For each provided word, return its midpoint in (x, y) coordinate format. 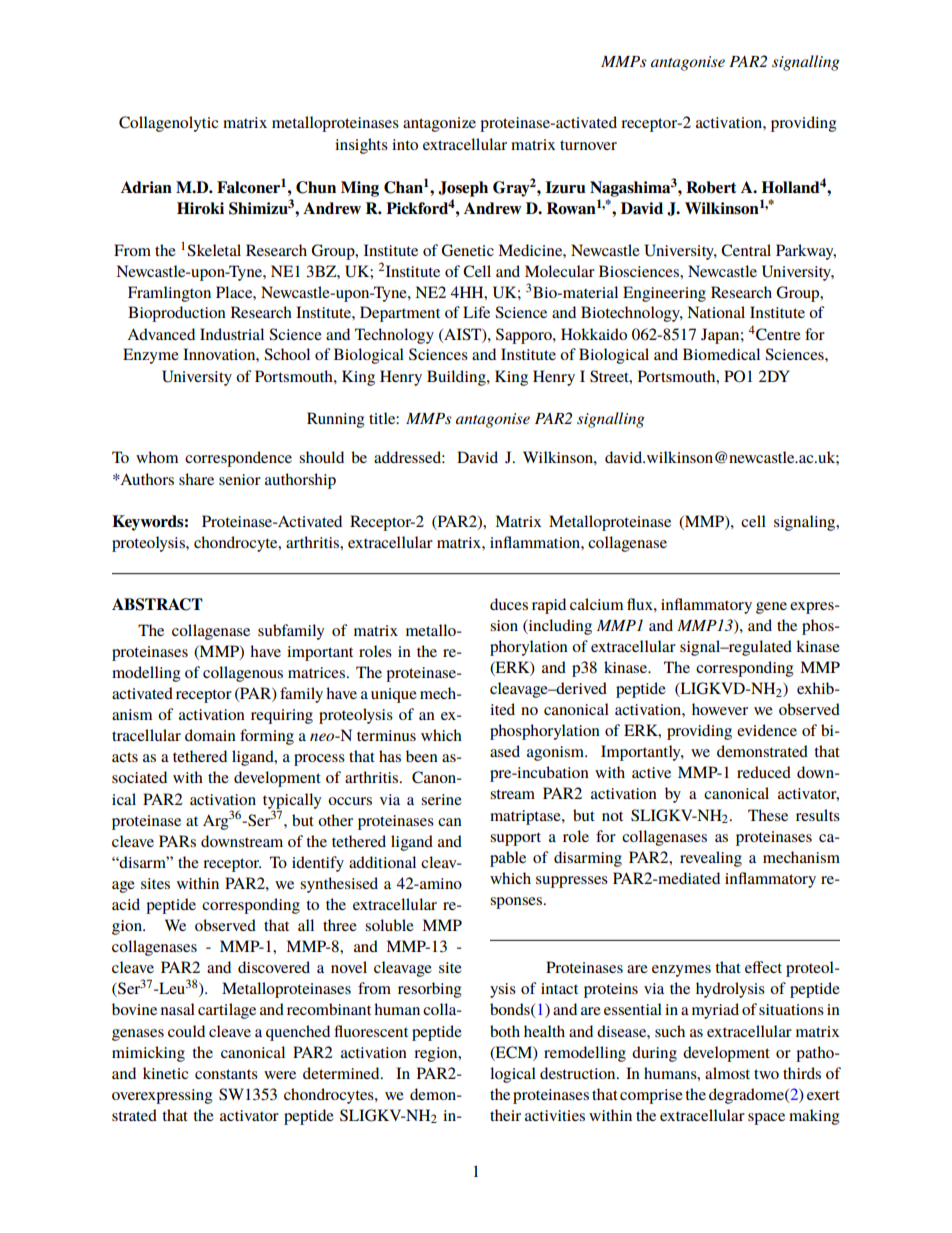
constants (226, 1074)
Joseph (463, 189)
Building (457, 378)
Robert (711, 187)
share (196, 479)
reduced (764, 772)
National (716, 312)
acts (125, 757)
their (505, 1115)
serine (441, 799)
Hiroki (200, 208)
